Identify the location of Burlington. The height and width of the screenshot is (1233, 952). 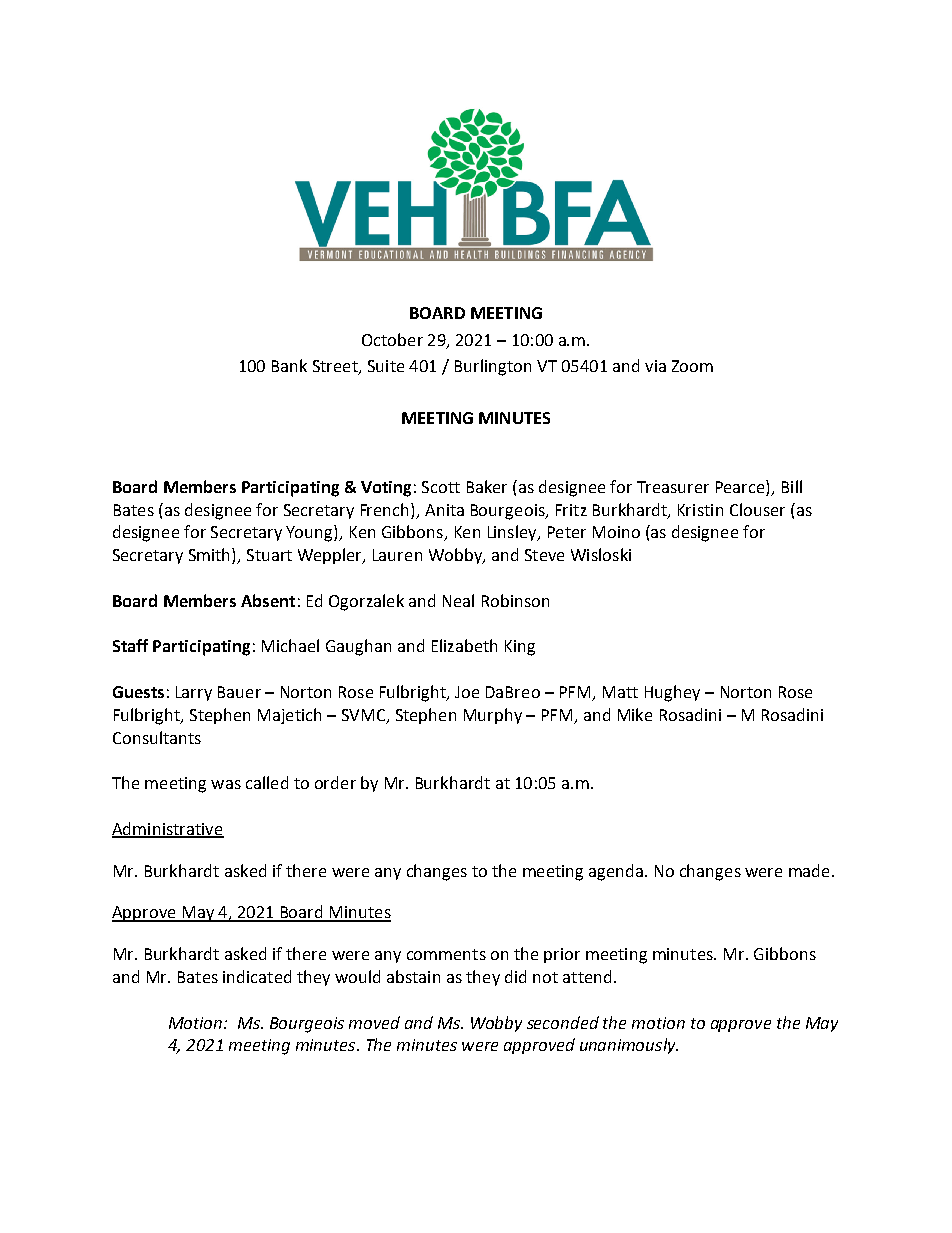
(493, 367).
